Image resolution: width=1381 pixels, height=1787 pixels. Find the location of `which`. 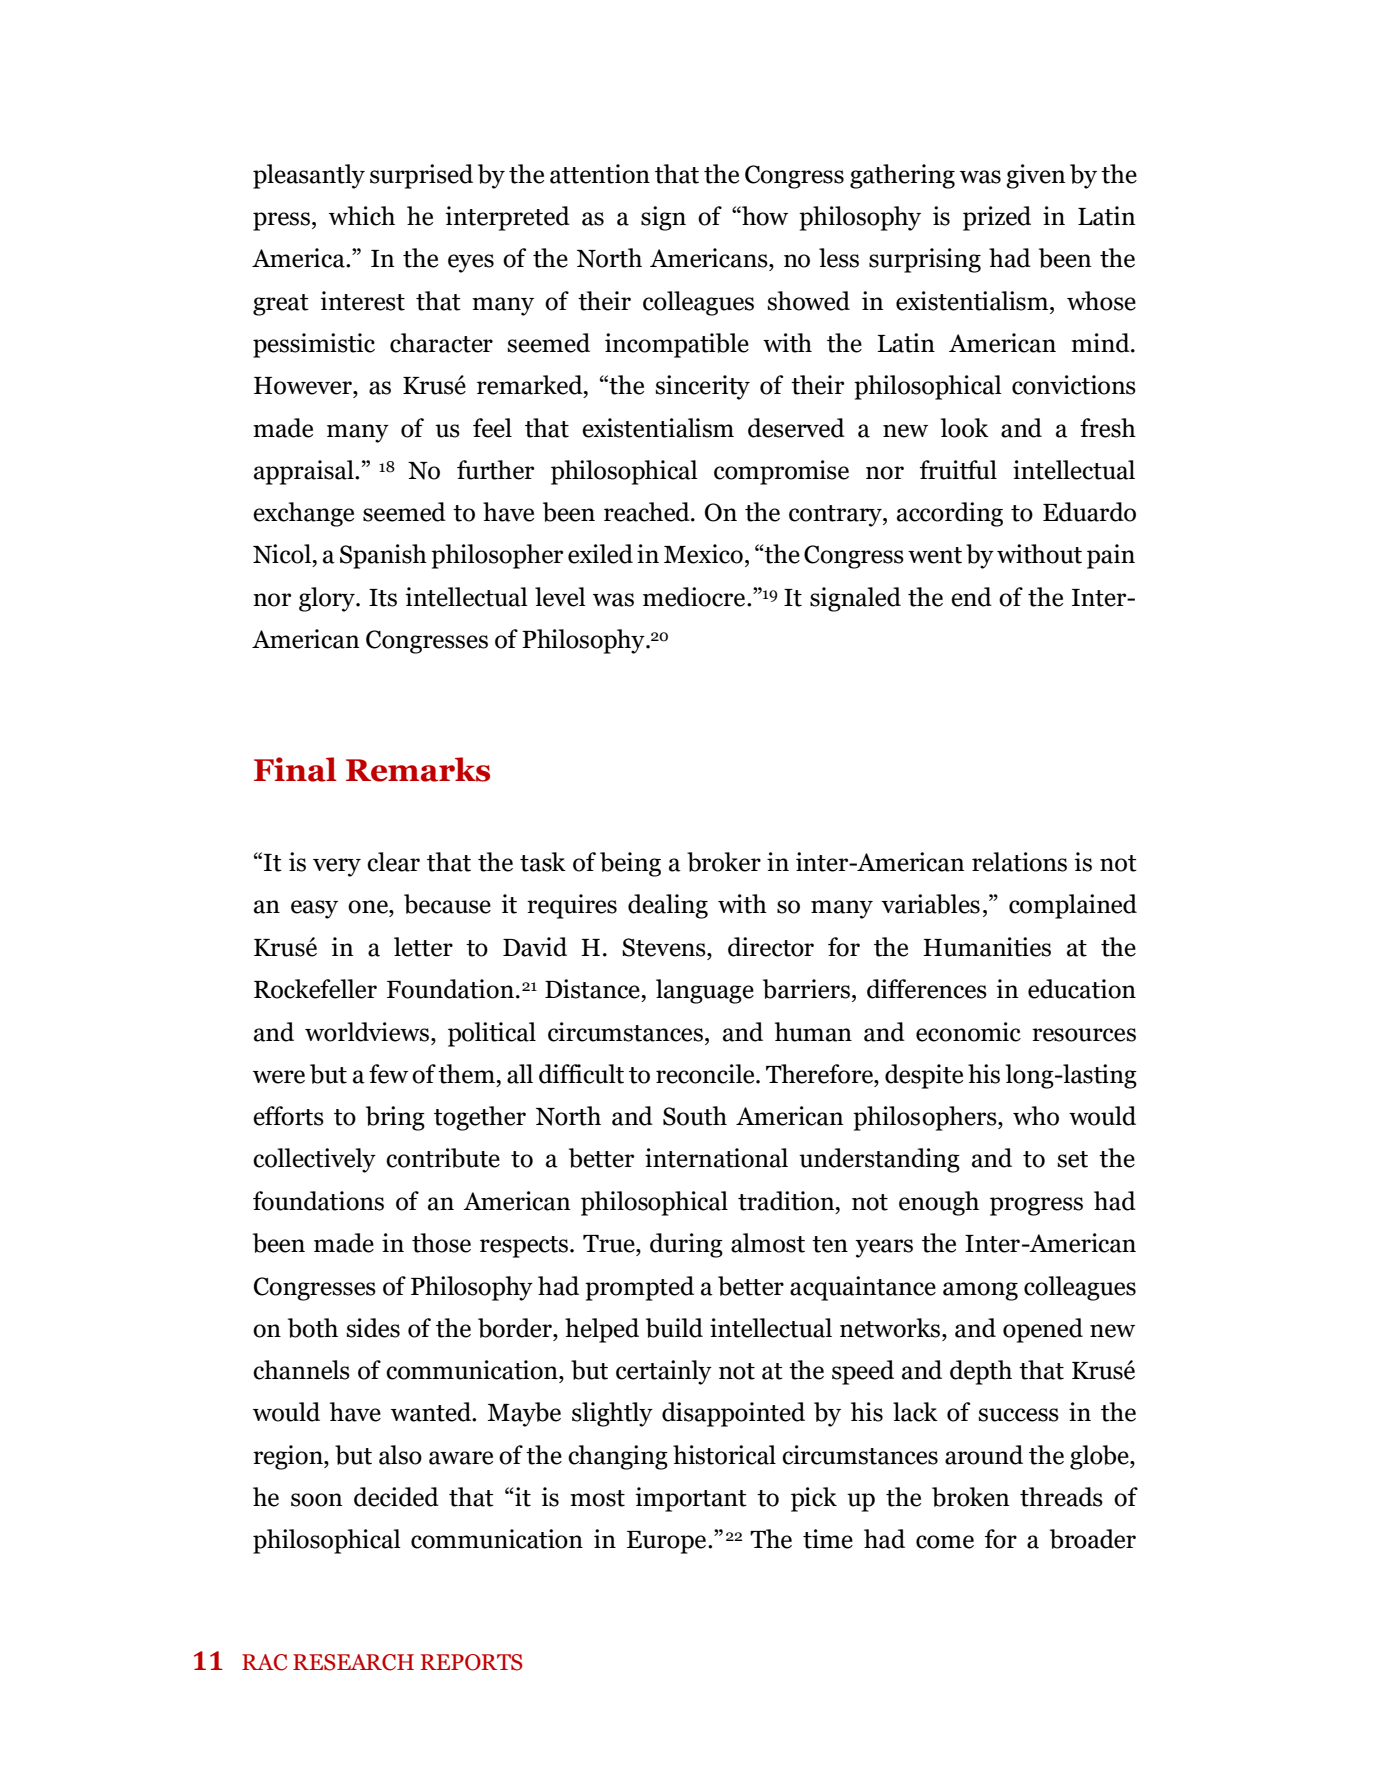

which is located at coordinates (362, 216).
